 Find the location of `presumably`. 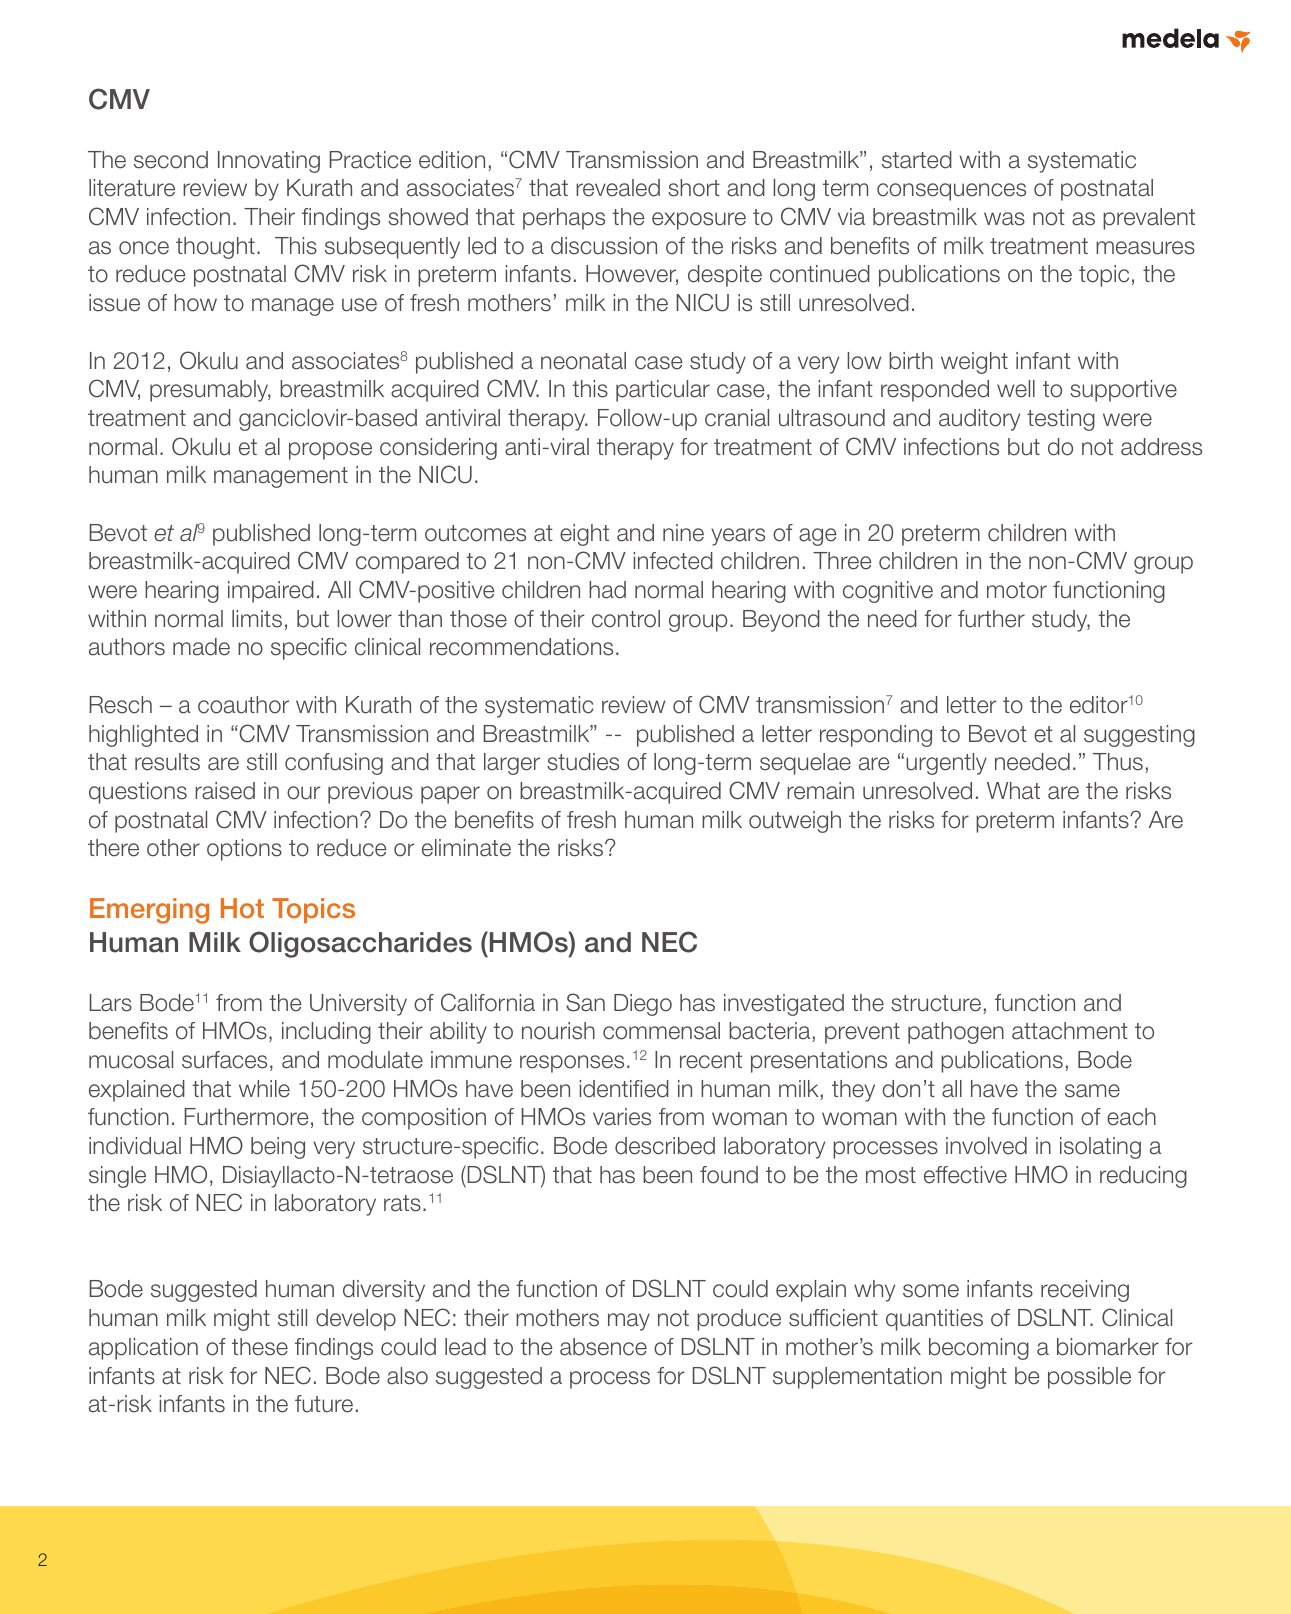

presumably is located at coordinates (210, 391).
